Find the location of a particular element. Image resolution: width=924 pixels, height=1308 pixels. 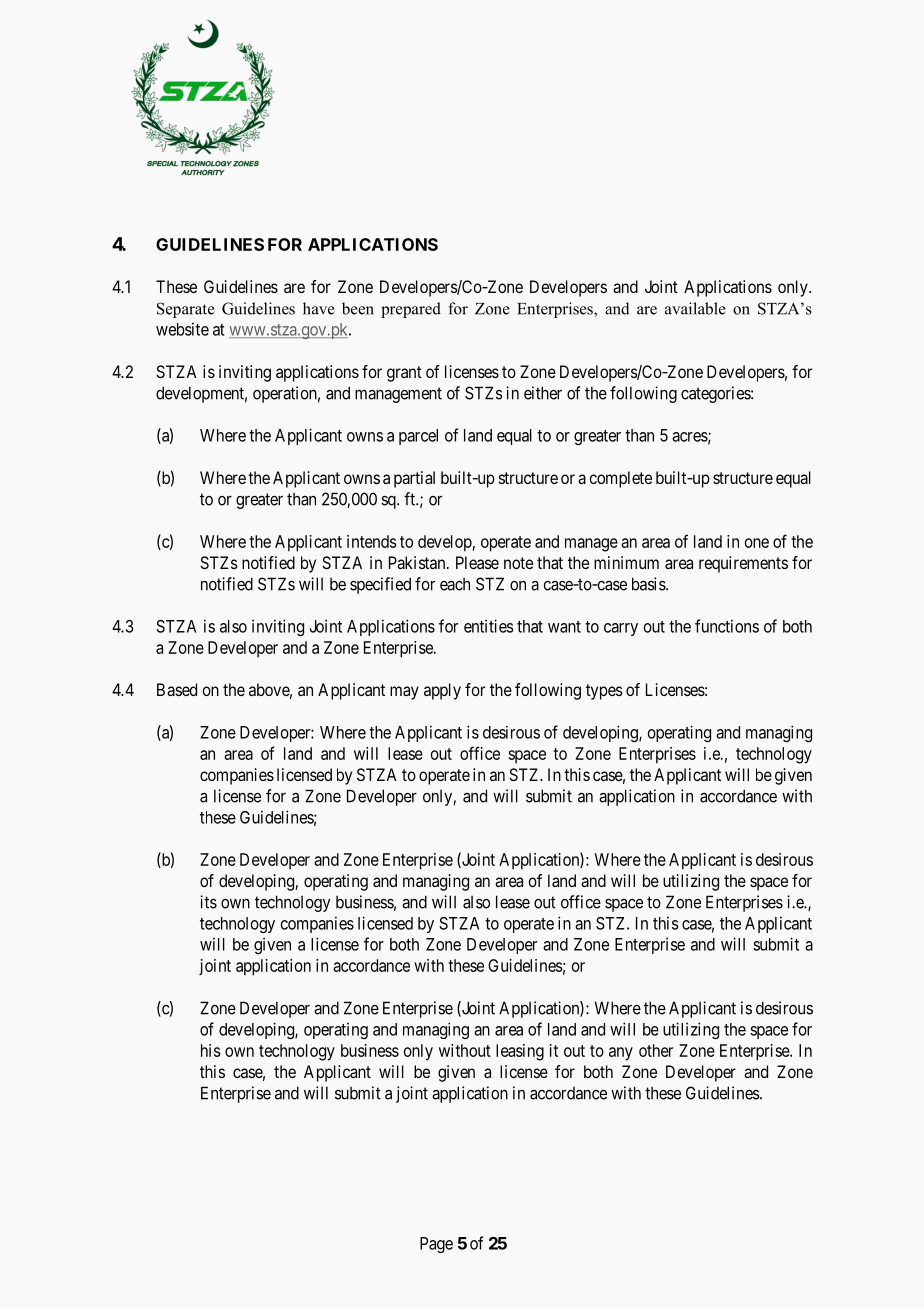

leasing is located at coordinates (520, 1052).
